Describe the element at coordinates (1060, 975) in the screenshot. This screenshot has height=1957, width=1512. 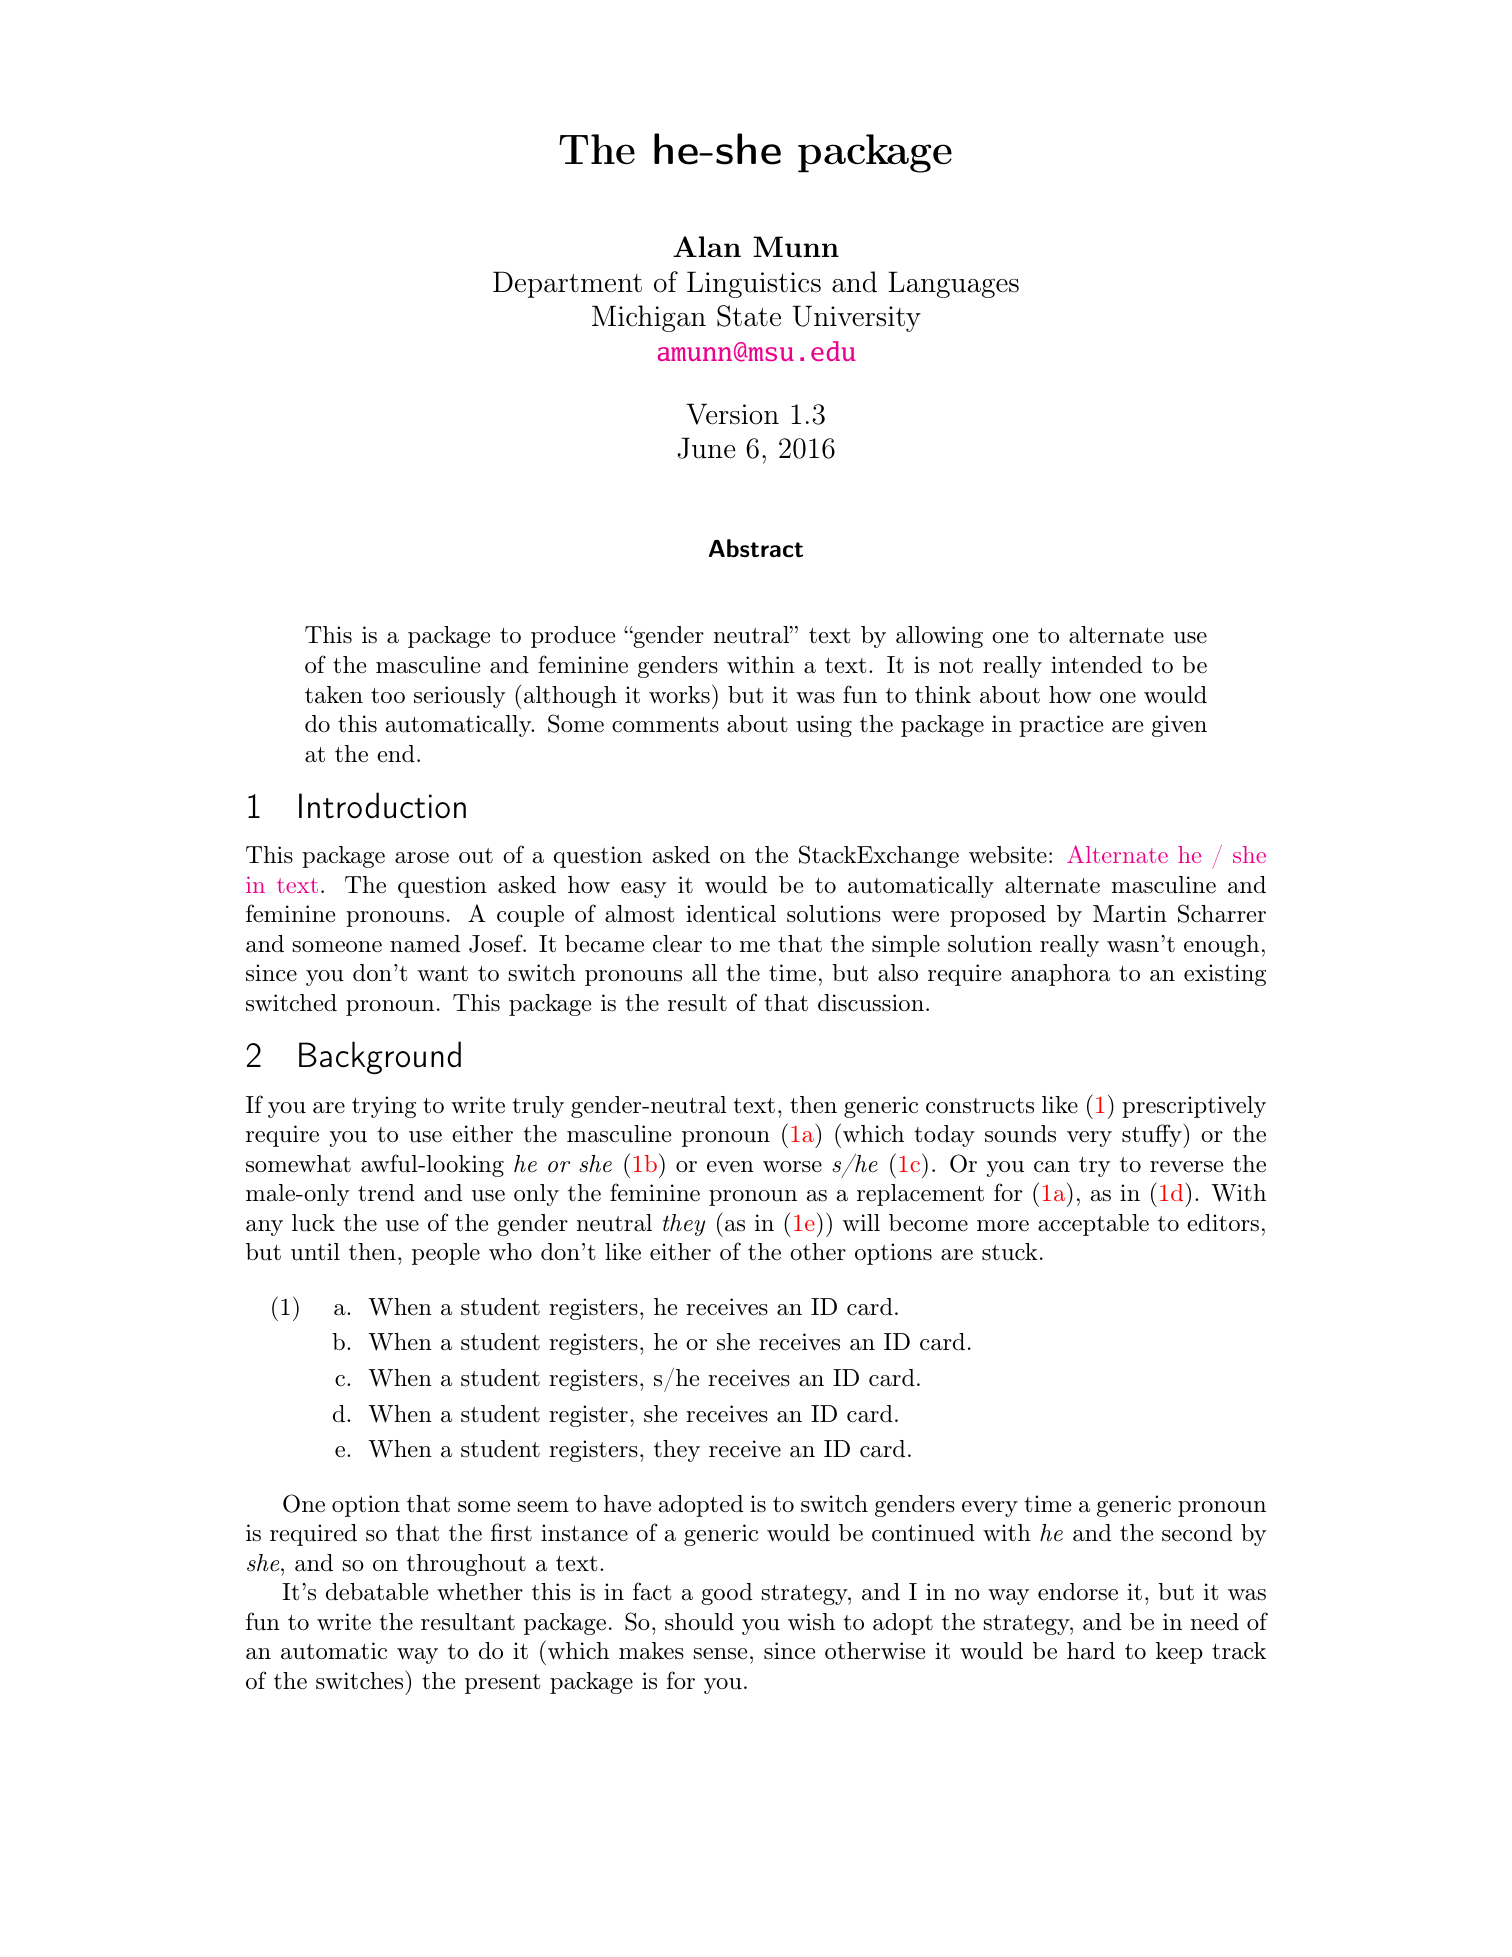
I see `anaphora` at that location.
